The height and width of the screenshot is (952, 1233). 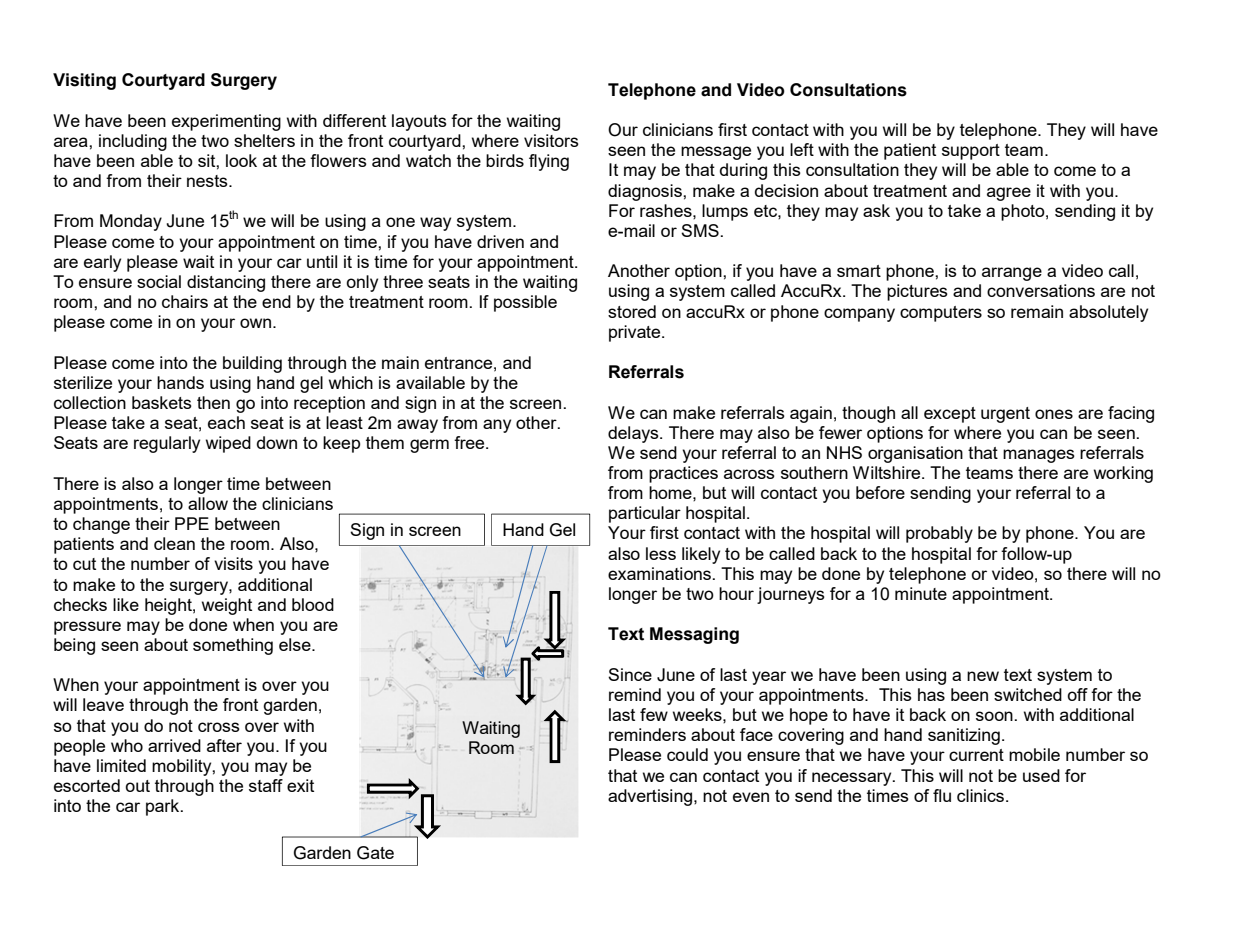 I want to click on clinics, so click(x=982, y=795).
